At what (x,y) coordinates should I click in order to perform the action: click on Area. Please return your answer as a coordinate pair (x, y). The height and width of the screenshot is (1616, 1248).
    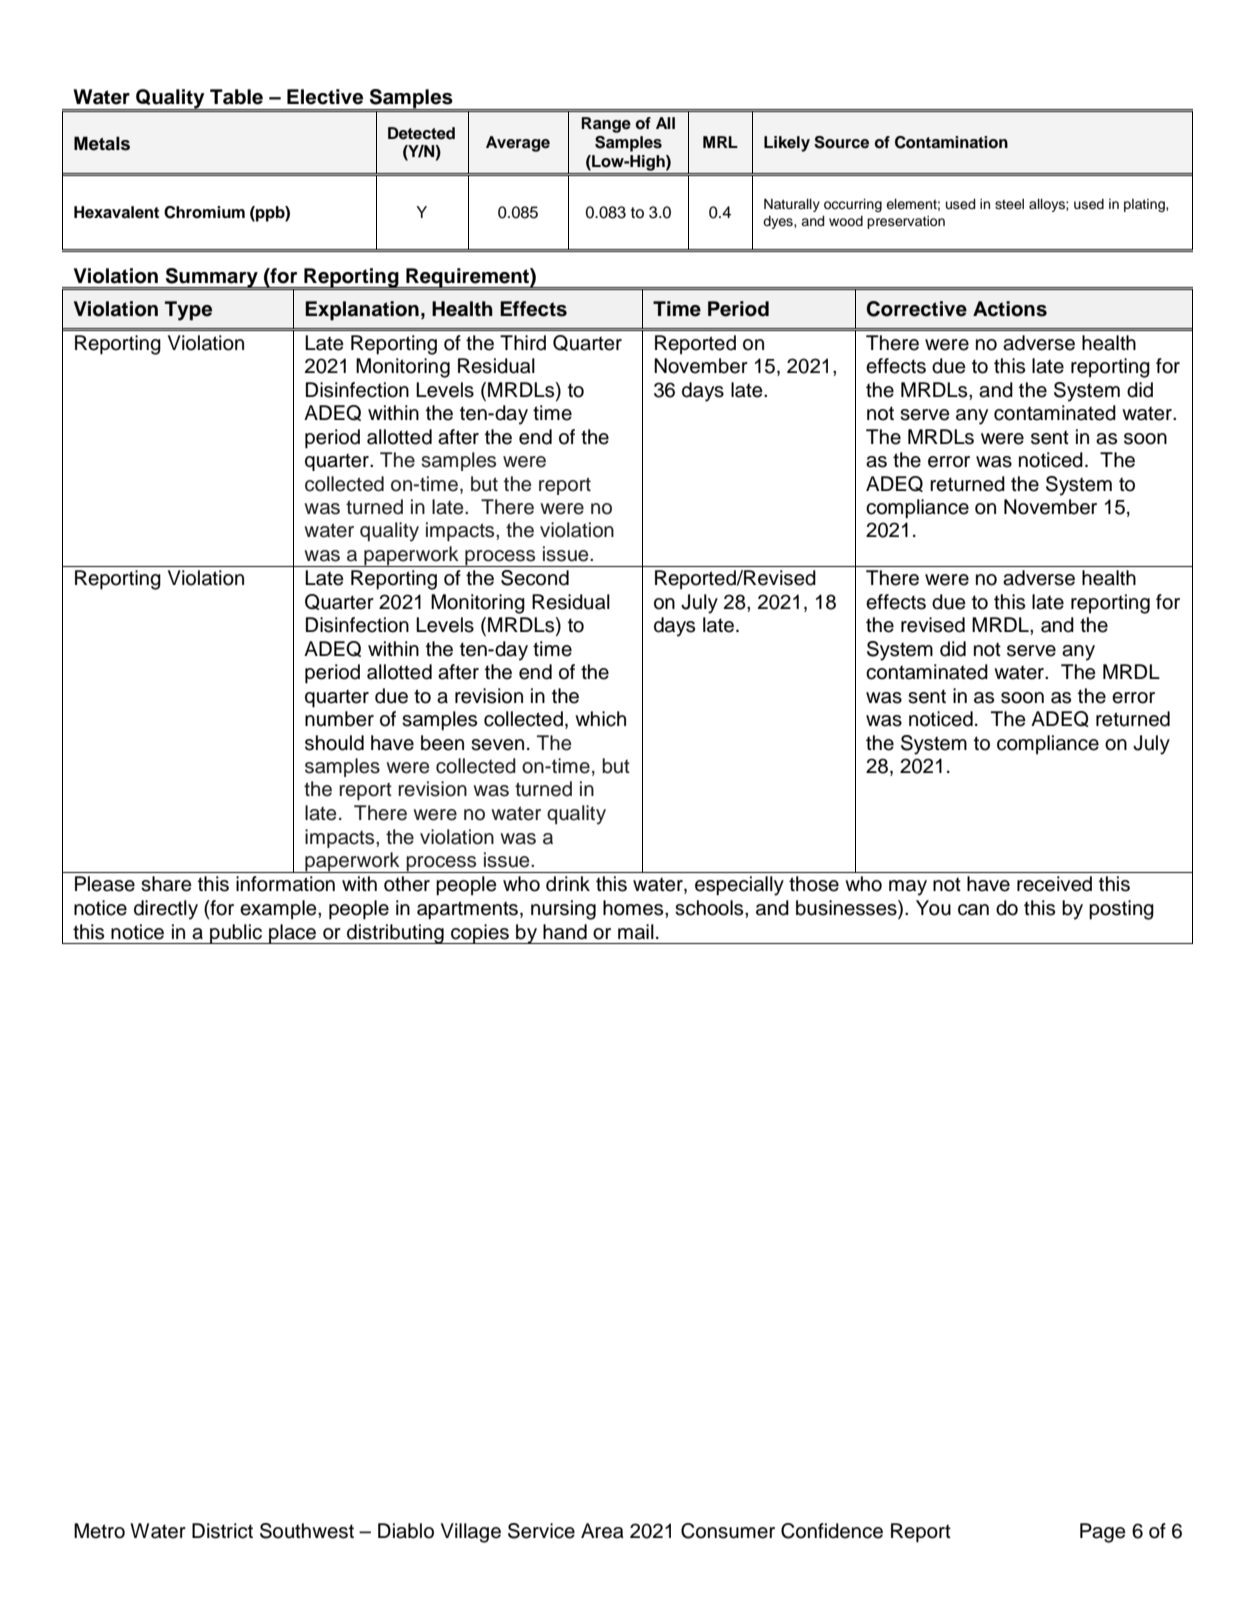
    Looking at the image, I should click on (602, 1531).
